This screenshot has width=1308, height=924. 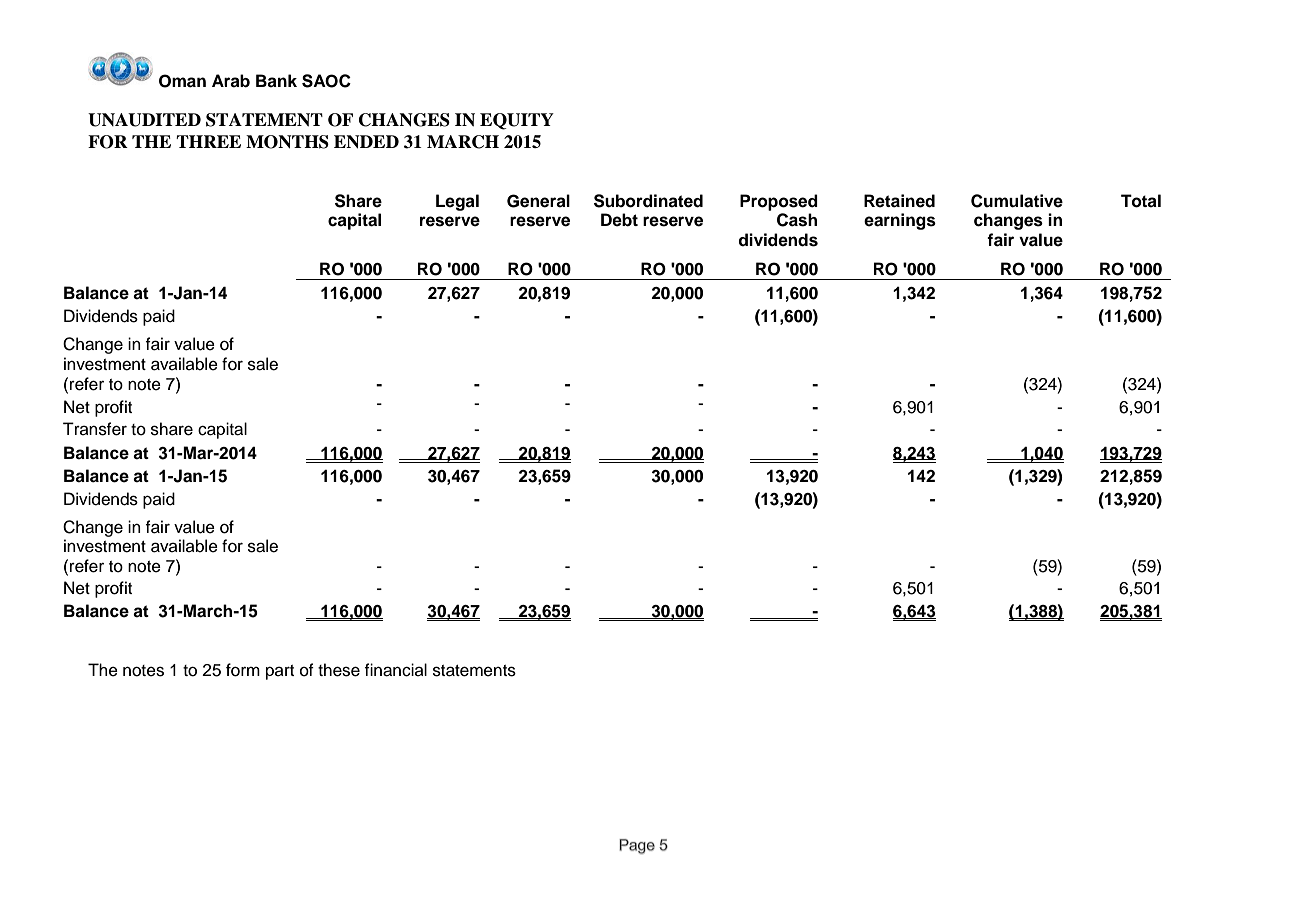 What do you see at coordinates (243, 670) in the screenshot?
I see `form` at bounding box center [243, 670].
